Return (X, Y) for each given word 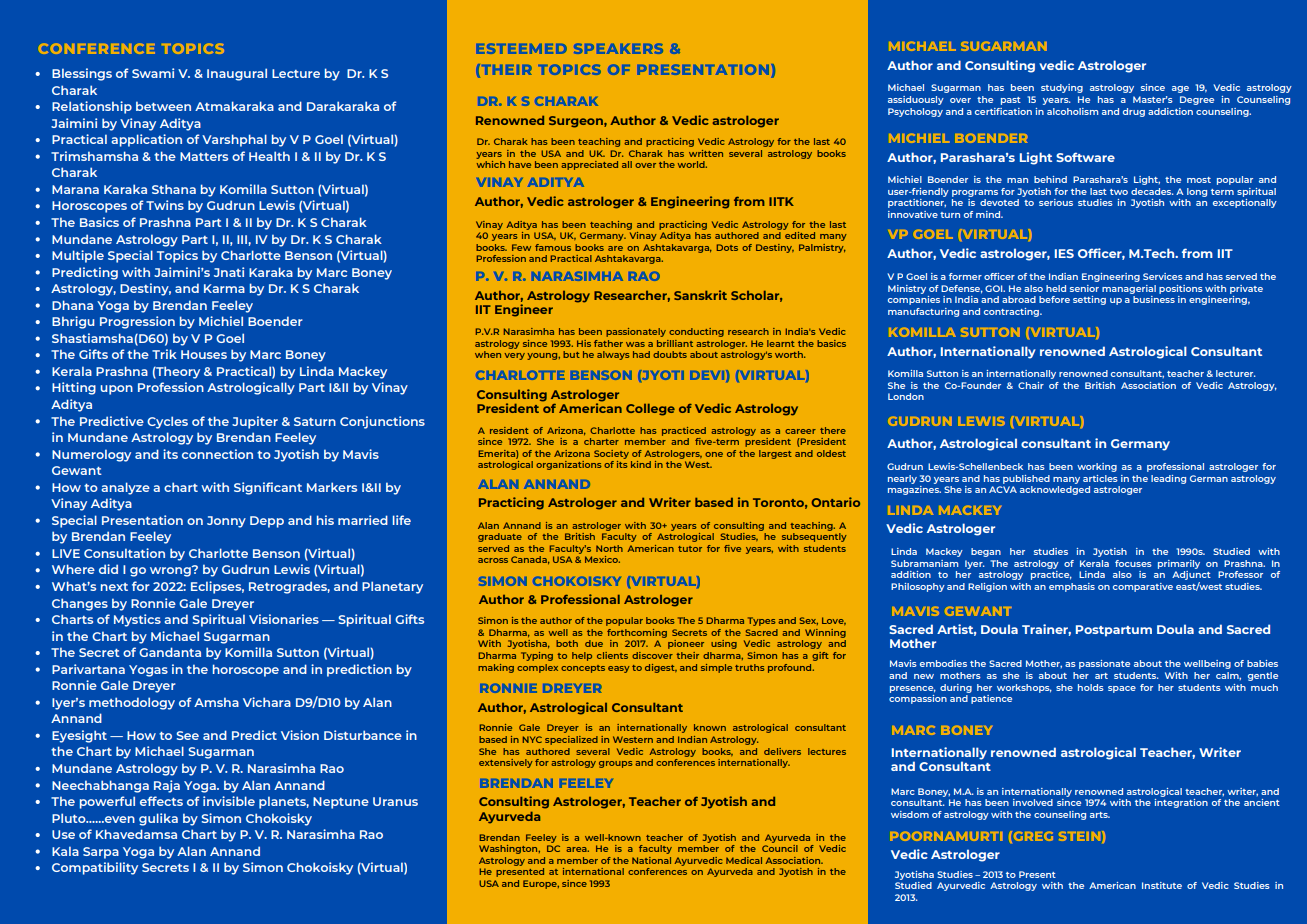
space (1122, 689)
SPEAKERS (618, 48)
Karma (224, 288)
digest (661, 668)
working (1097, 467)
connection (217, 454)
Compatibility (95, 868)
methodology (132, 703)
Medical (744, 860)
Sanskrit (700, 295)
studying (1062, 88)
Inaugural (237, 74)
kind (641, 464)
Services (1163, 276)
